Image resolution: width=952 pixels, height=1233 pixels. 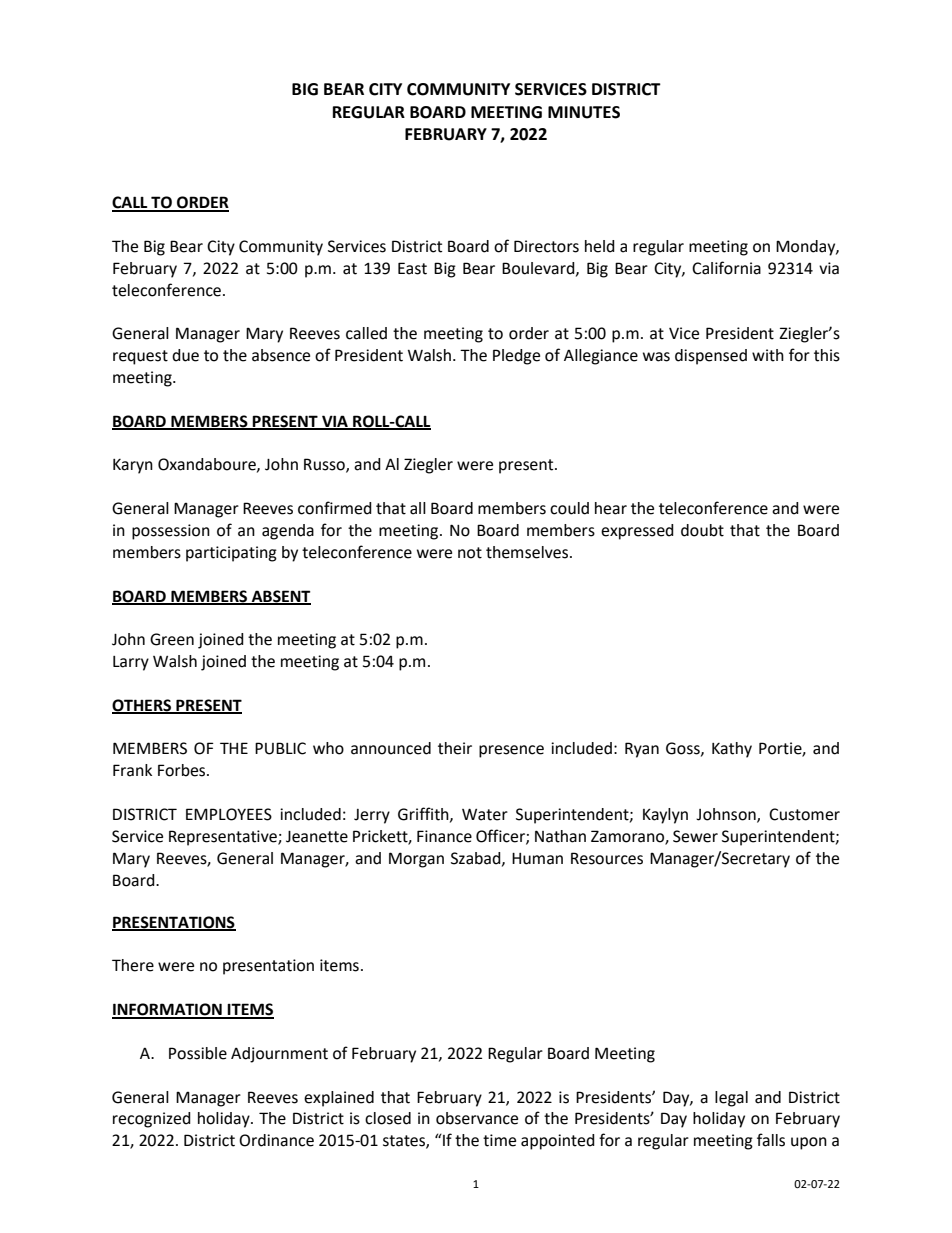 What do you see at coordinates (702, 530) in the document?
I see `doubt` at bounding box center [702, 530].
